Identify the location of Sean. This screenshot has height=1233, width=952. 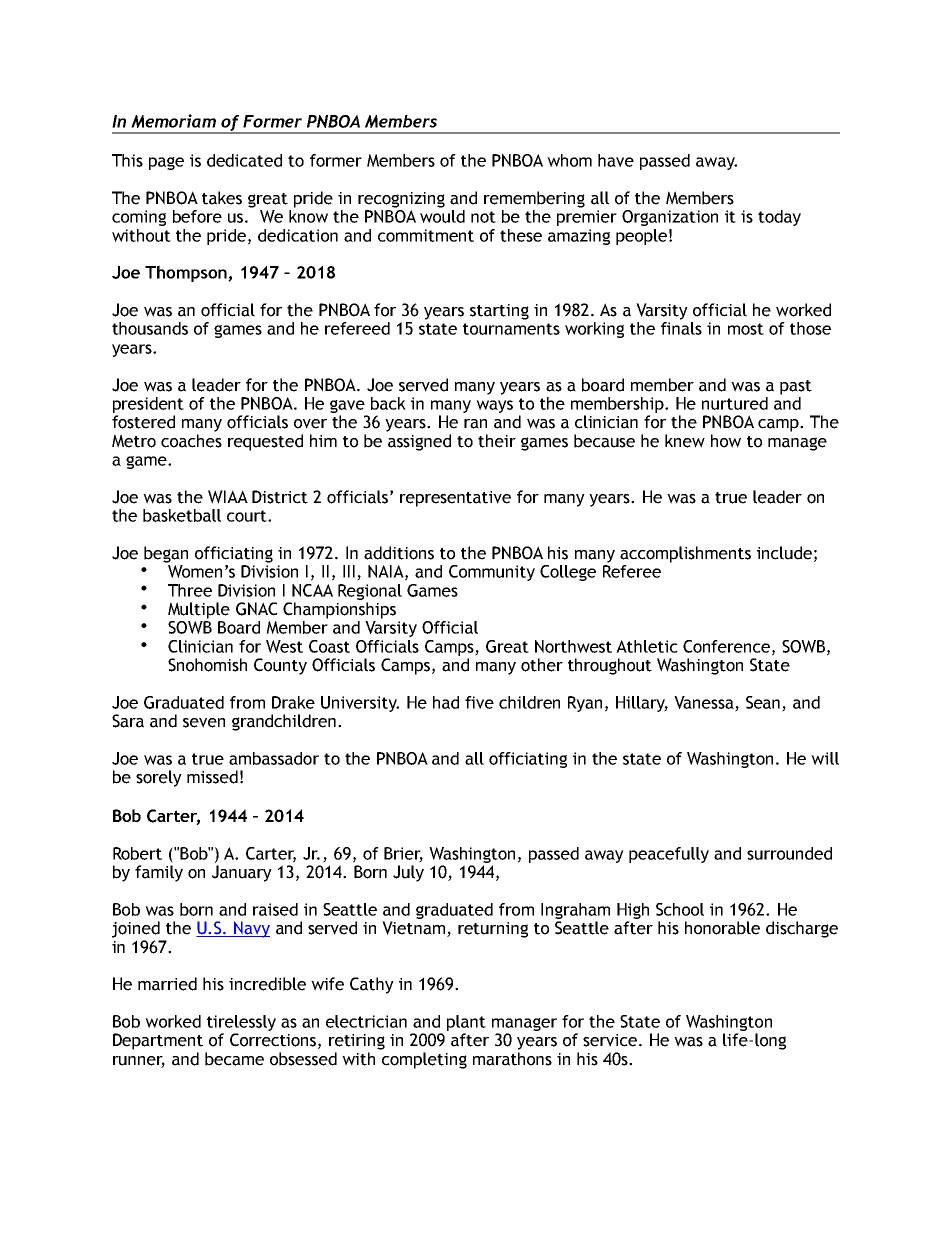
(764, 703).
